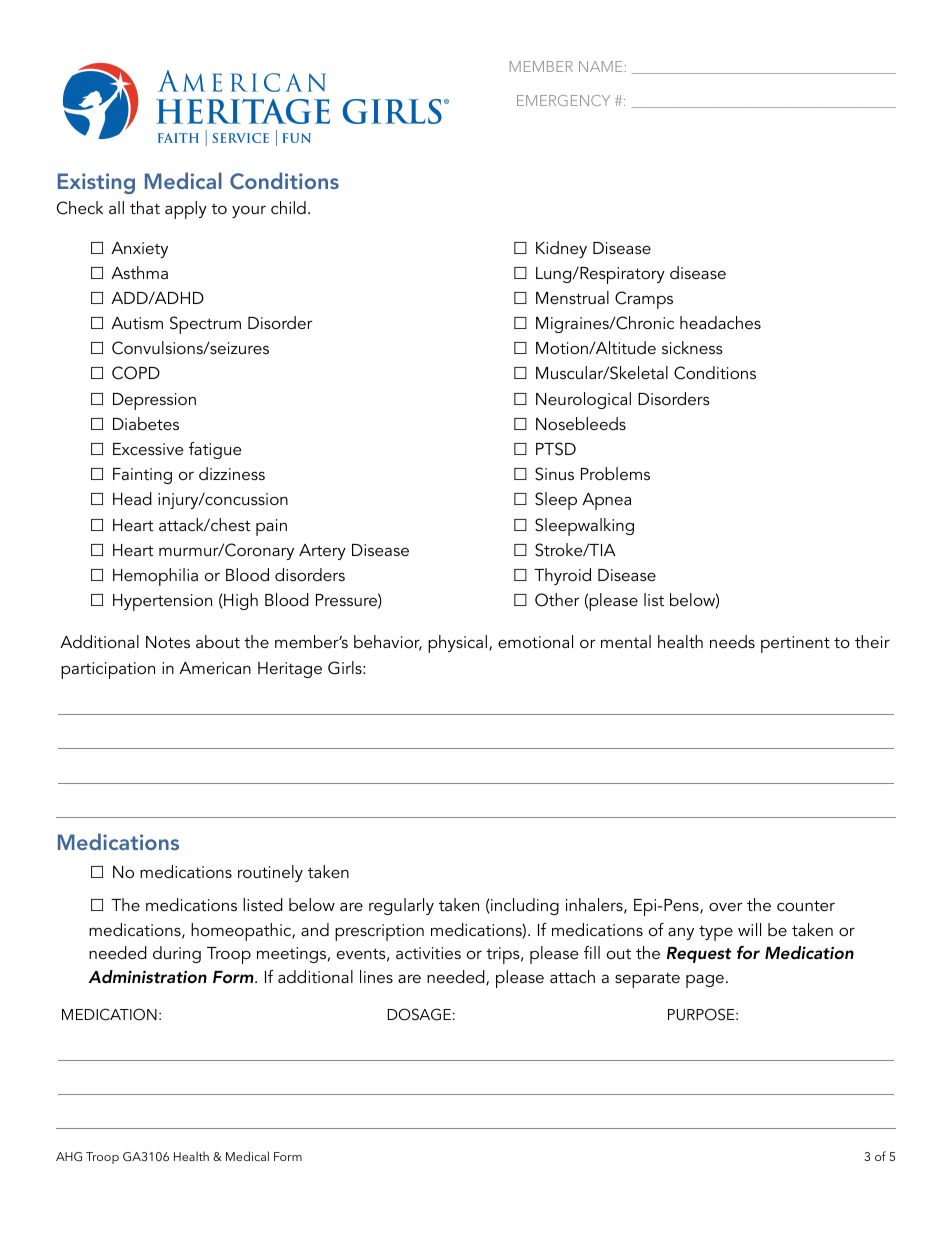 This document has width=952, height=1233. What do you see at coordinates (572, 297) in the document?
I see `Menstrual` at bounding box center [572, 297].
